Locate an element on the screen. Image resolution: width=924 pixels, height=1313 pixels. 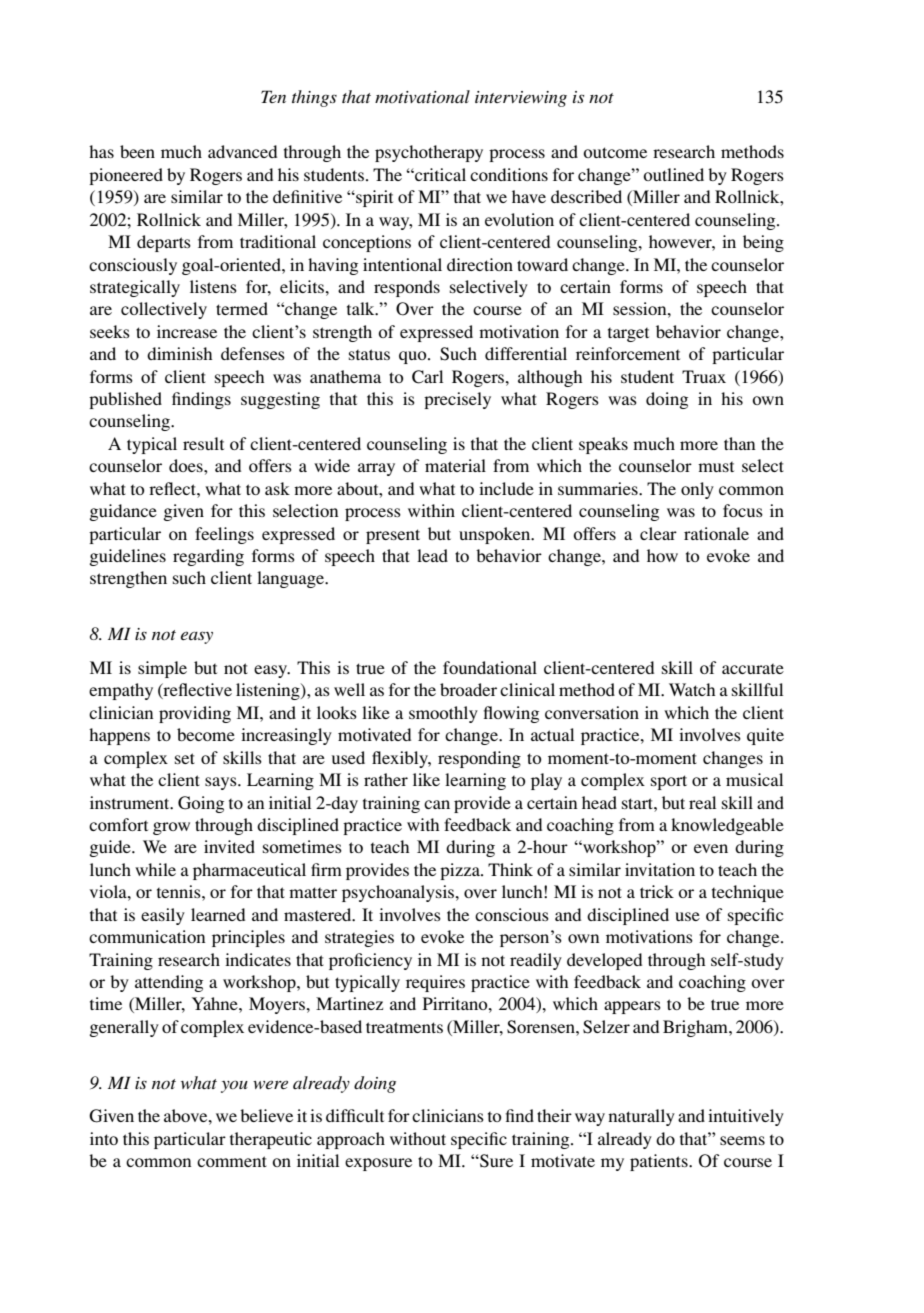
while is located at coordinates (155, 869).
